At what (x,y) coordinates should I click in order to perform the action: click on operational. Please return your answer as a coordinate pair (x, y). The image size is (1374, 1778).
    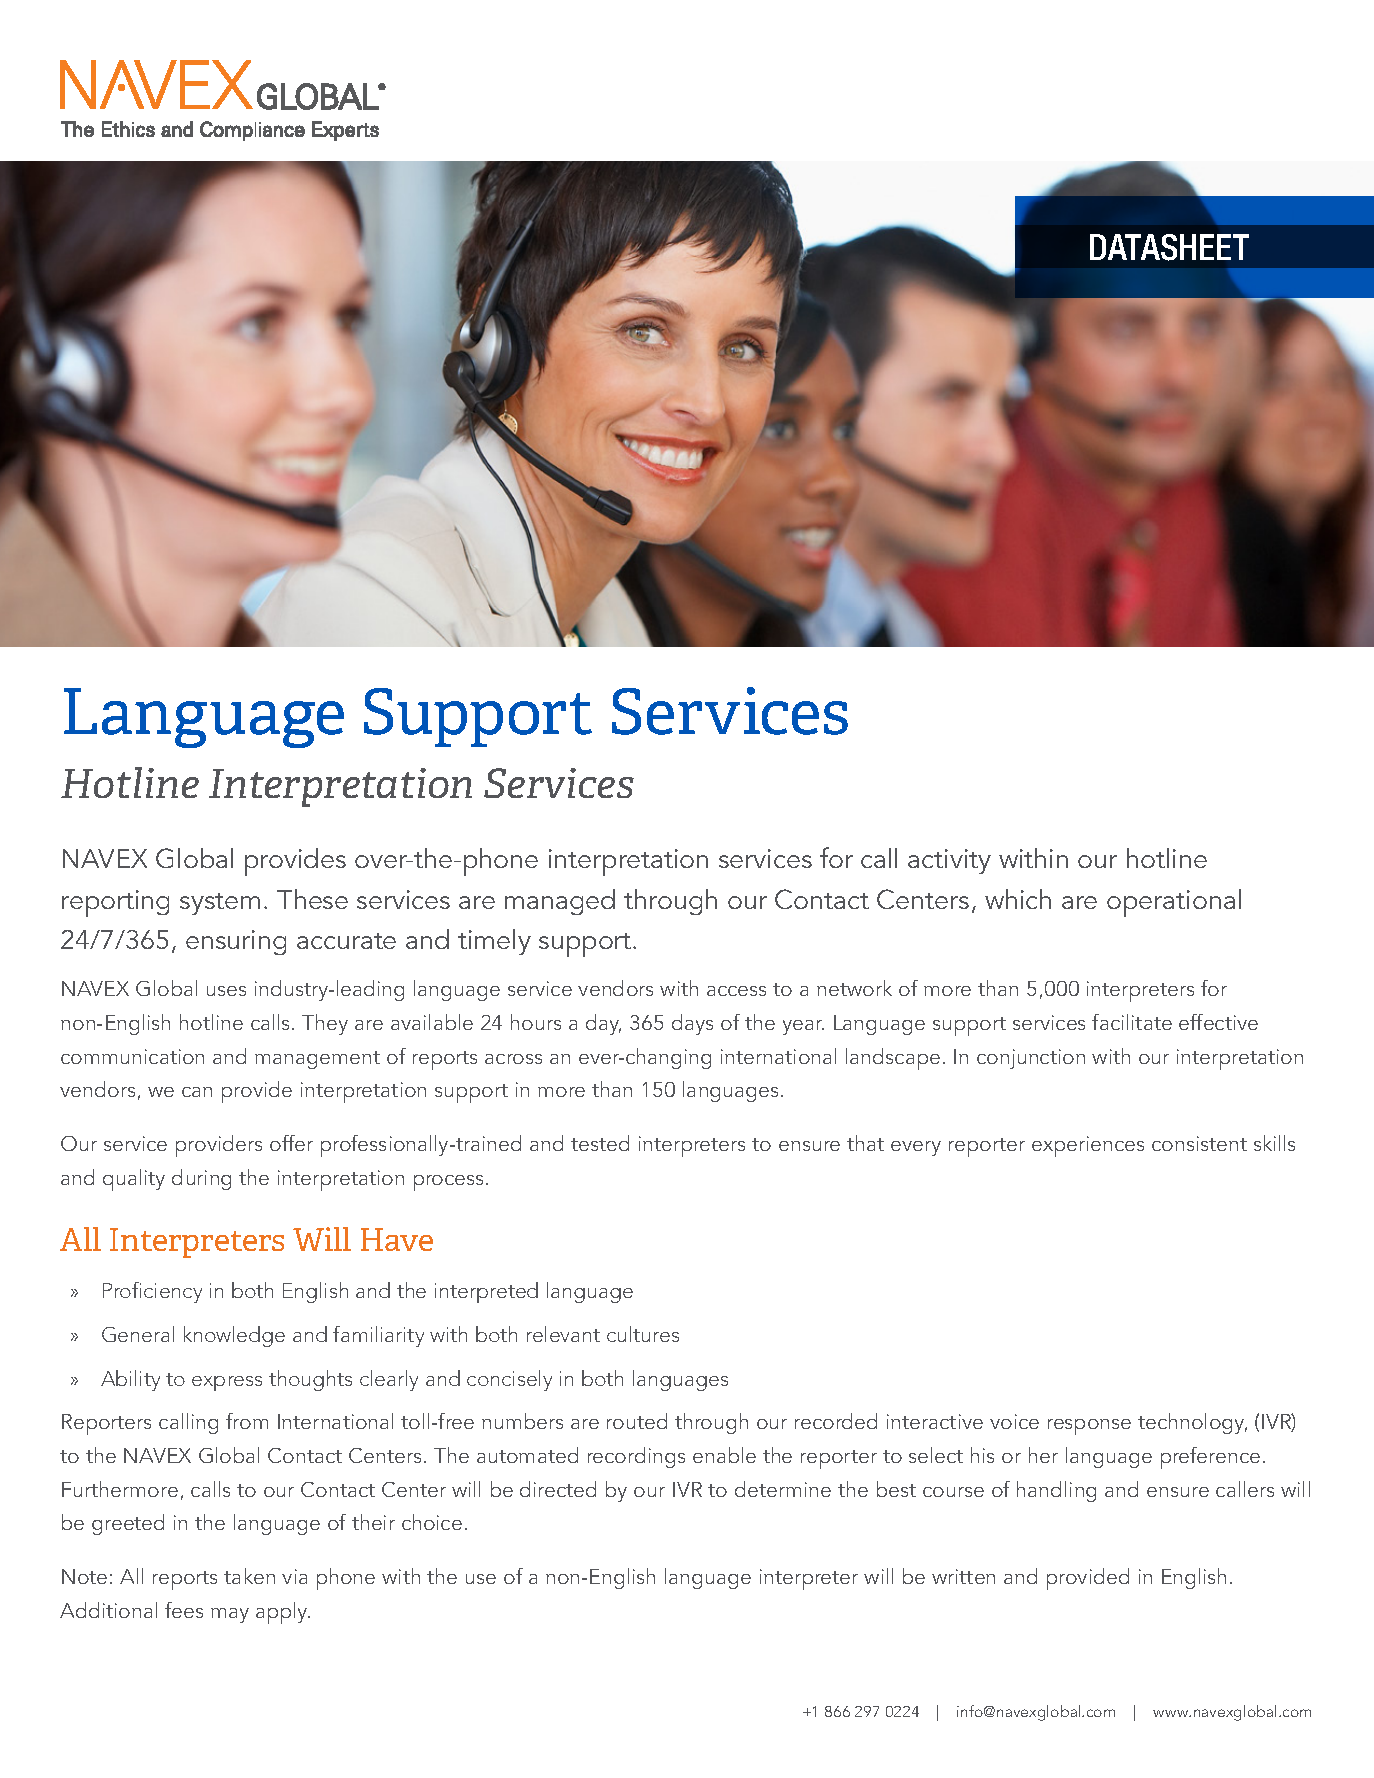
    Looking at the image, I should click on (1174, 903).
